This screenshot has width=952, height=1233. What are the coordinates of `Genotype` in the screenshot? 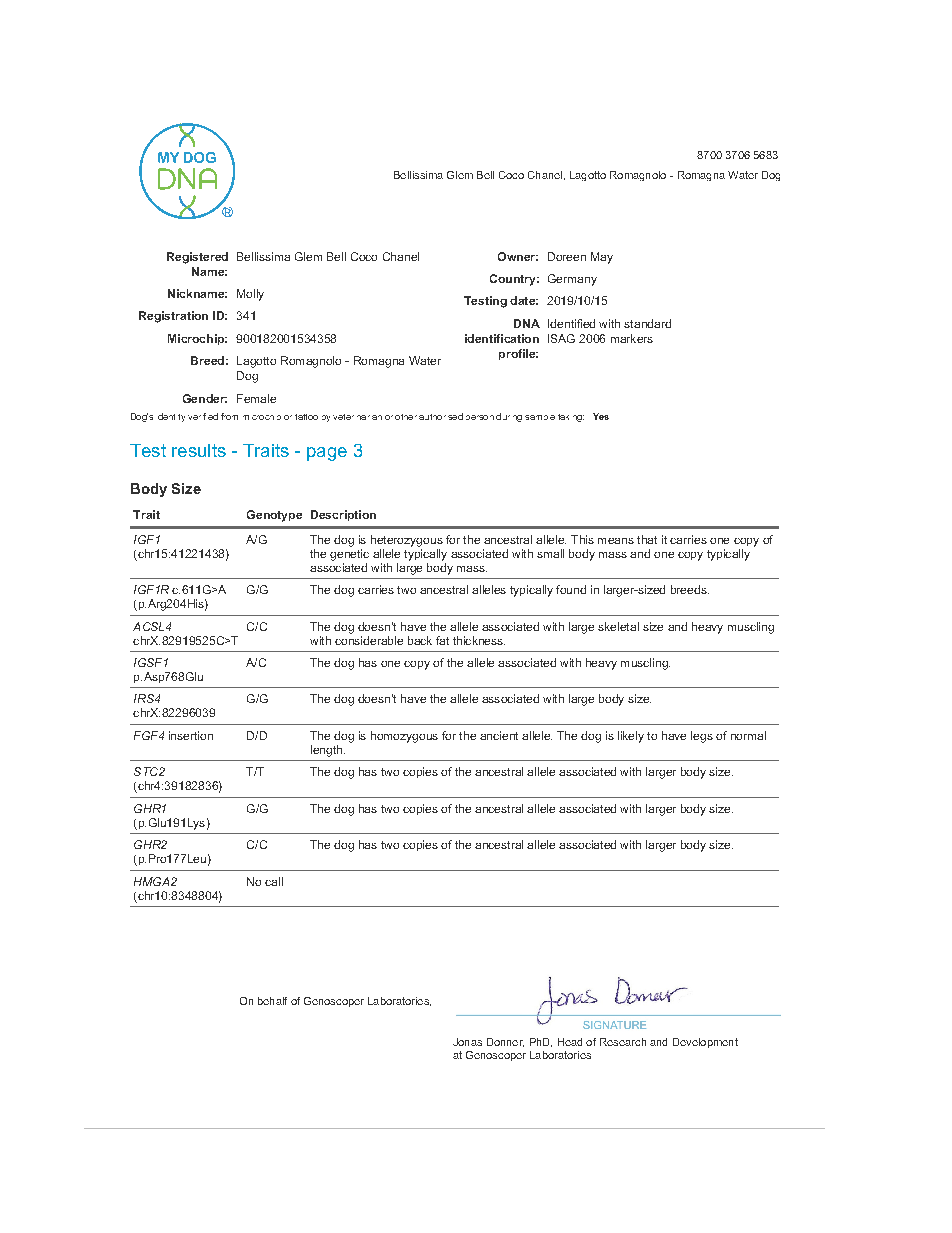 It's located at (274, 516).
